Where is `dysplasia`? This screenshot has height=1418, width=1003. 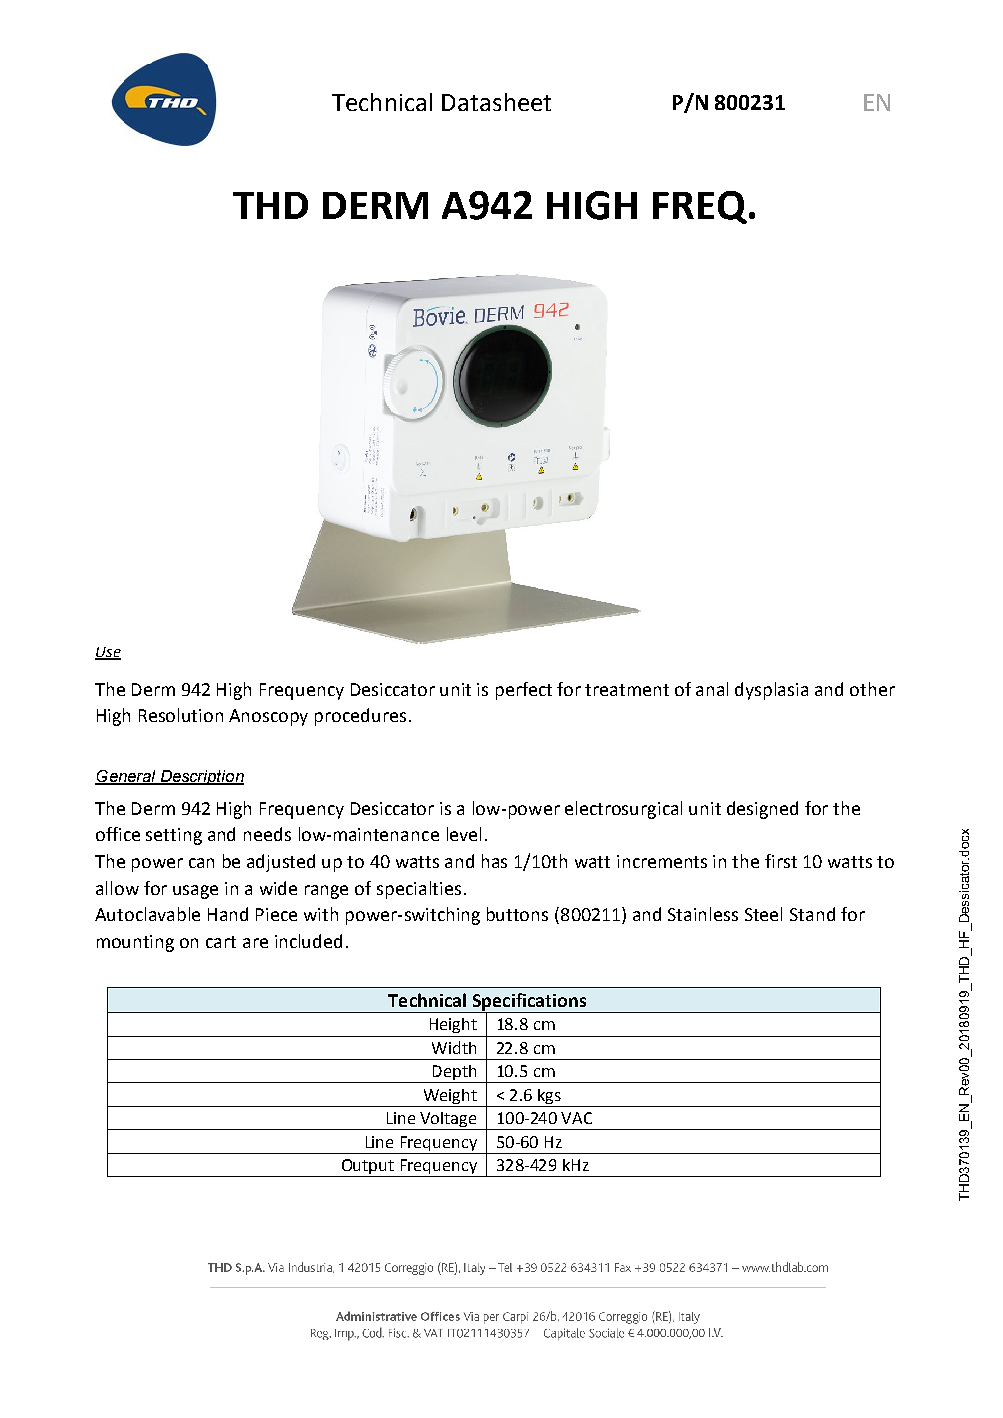
dysplasia is located at coordinates (771, 691).
